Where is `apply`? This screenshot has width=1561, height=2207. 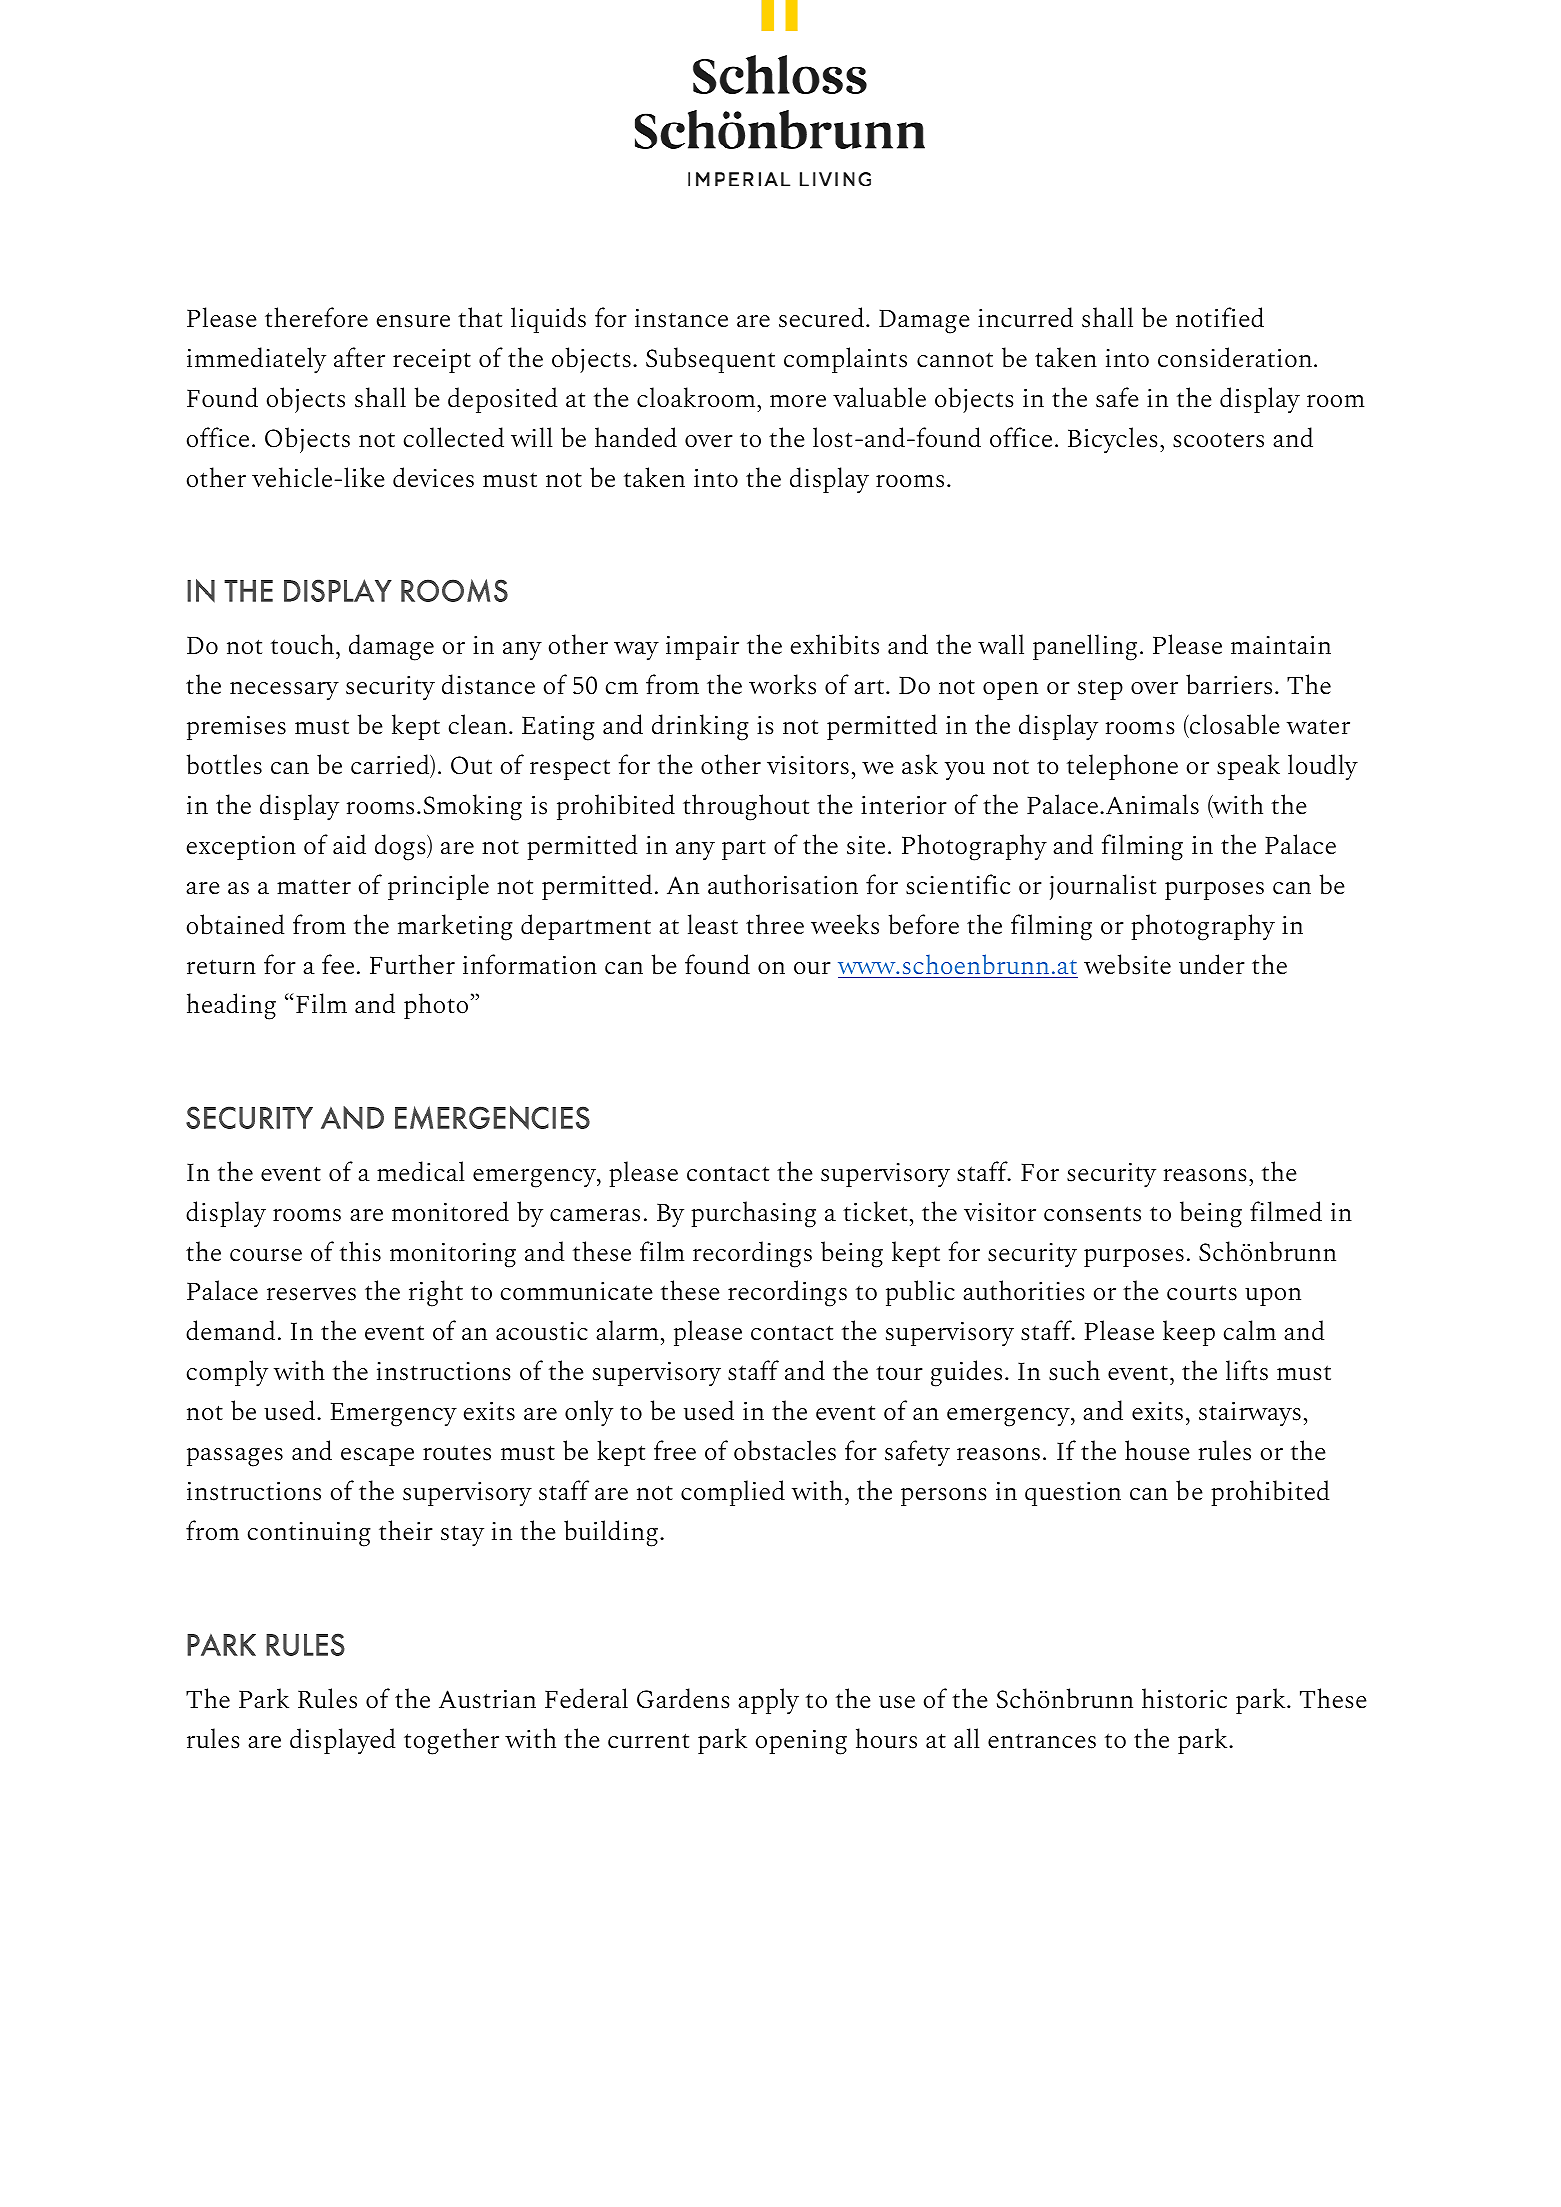 apply is located at coordinates (768, 1701).
